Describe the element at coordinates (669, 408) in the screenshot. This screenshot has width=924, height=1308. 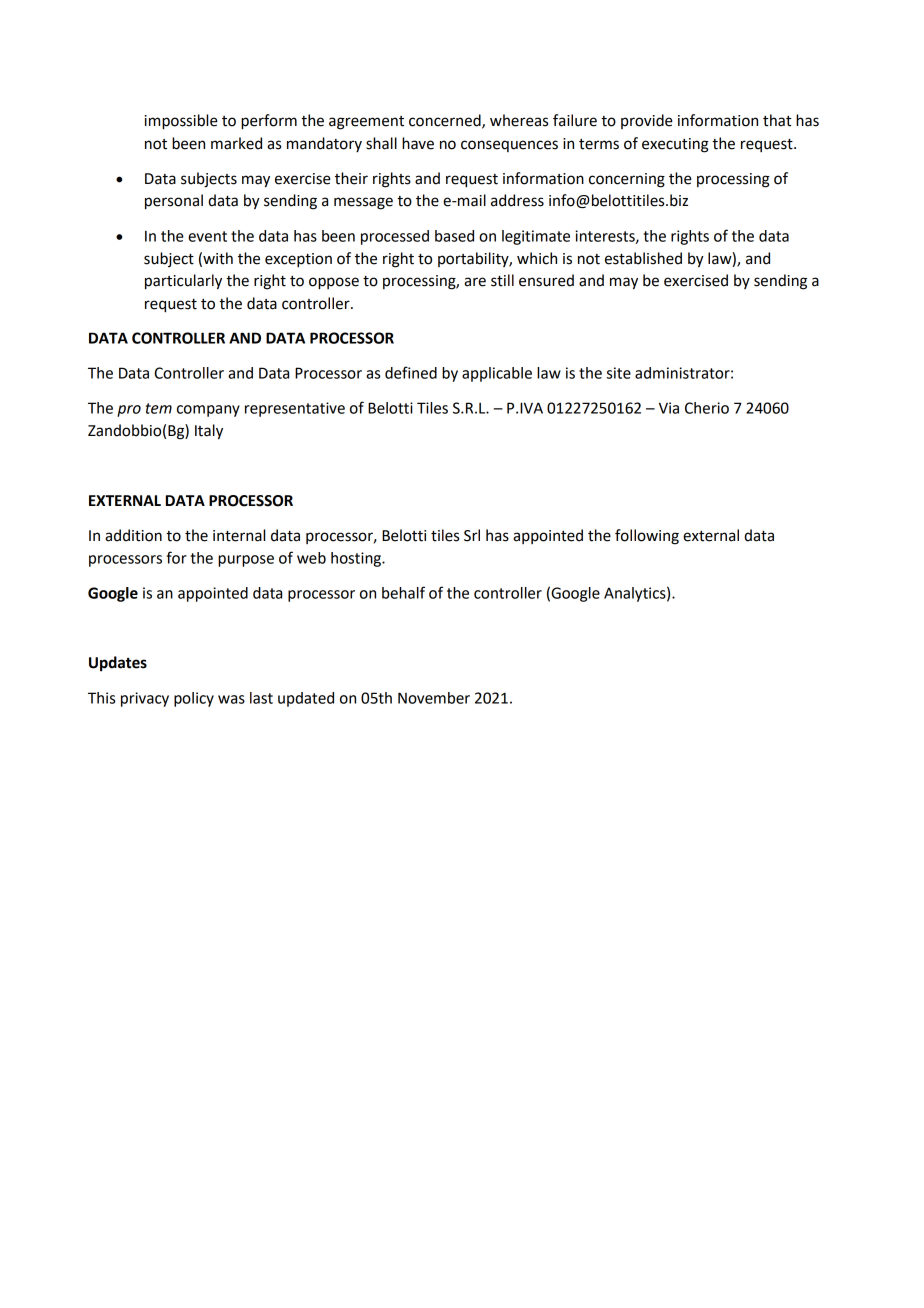
I see `Via` at that location.
